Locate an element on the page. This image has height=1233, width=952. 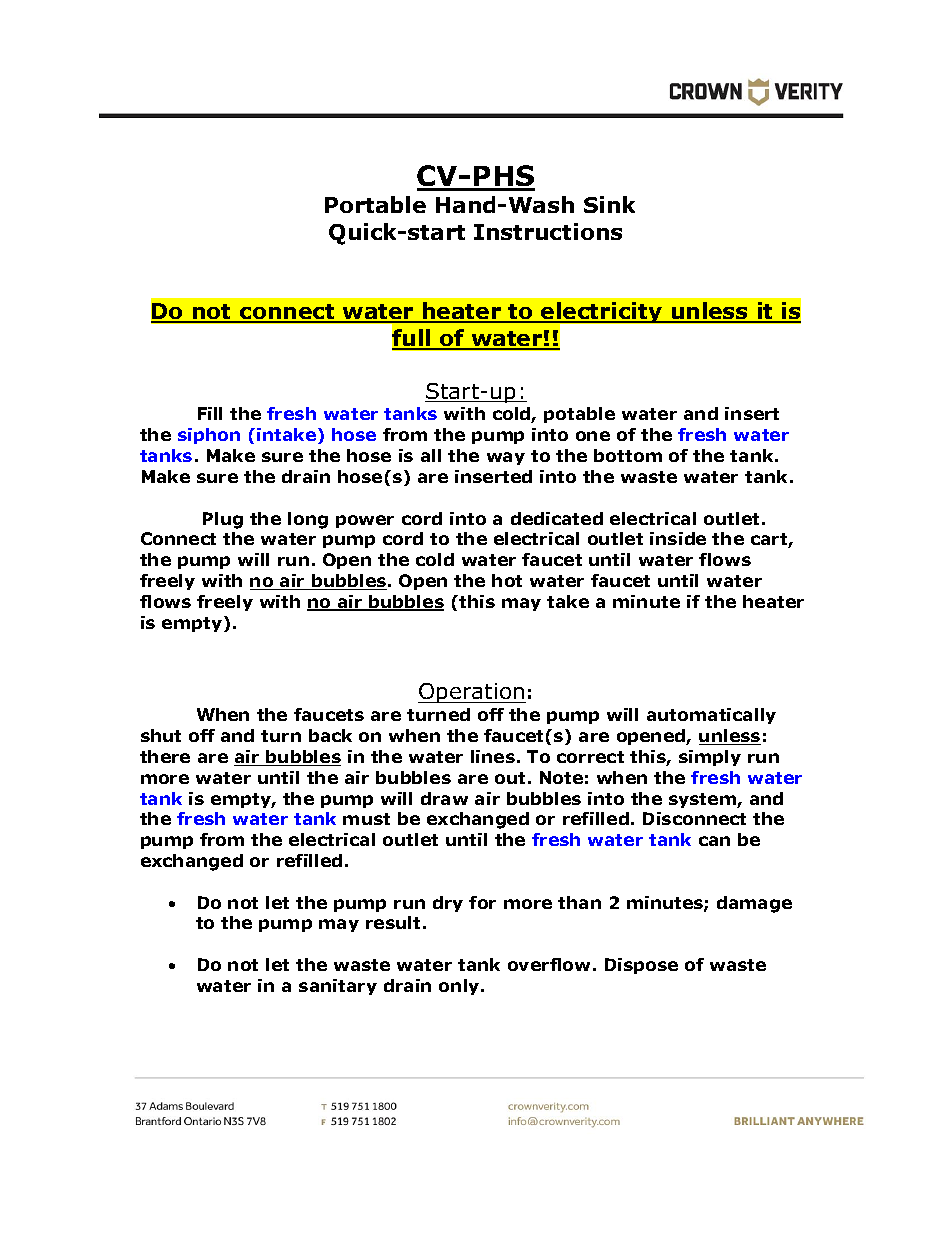
bottom is located at coordinates (628, 455).
